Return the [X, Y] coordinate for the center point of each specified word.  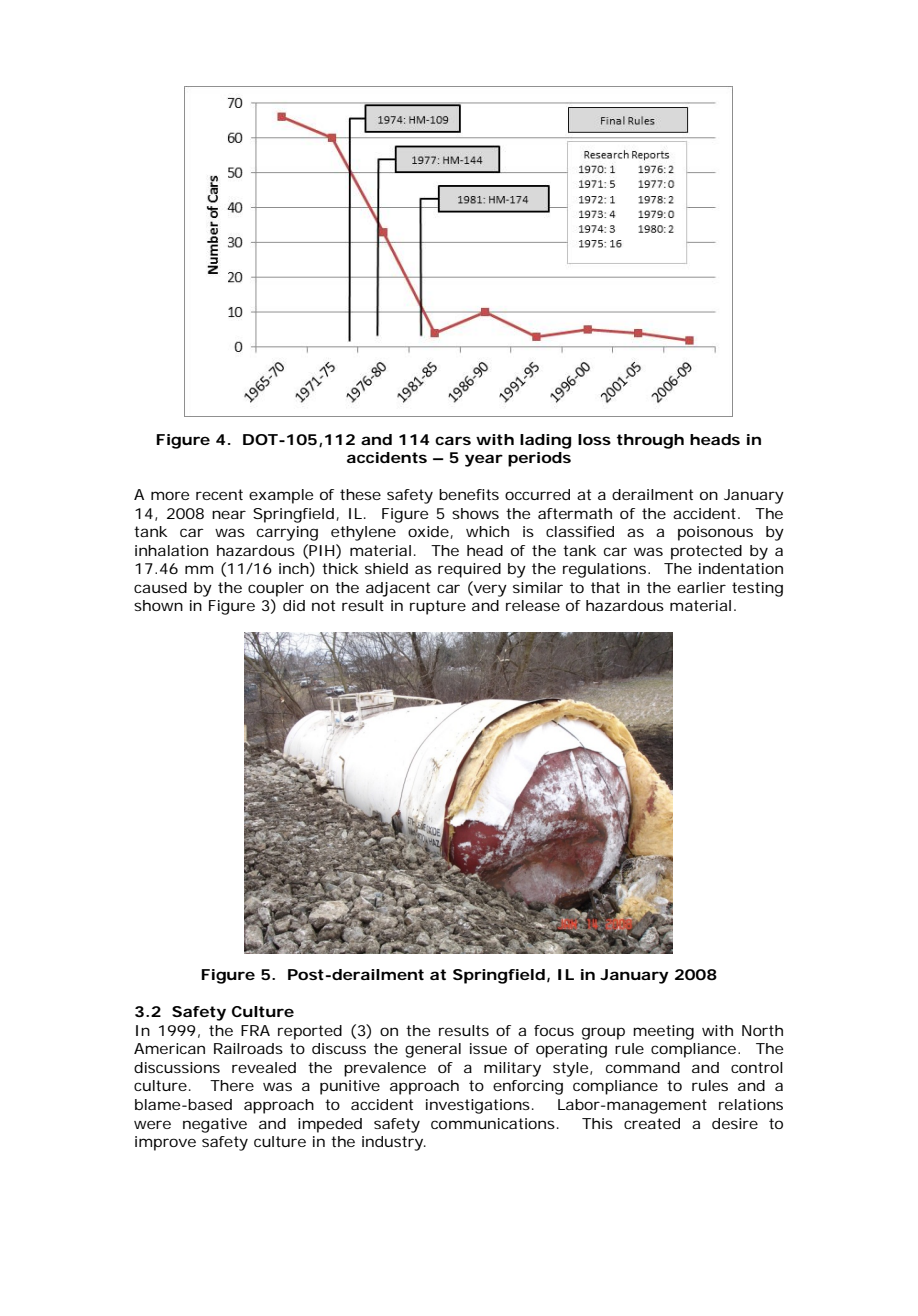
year [484, 460]
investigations [478, 1106]
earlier [701, 587]
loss [594, 439]
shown [158, 605]
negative [215, 1125]
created [652, 1123]
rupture [438, 607]
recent [219, 494]
